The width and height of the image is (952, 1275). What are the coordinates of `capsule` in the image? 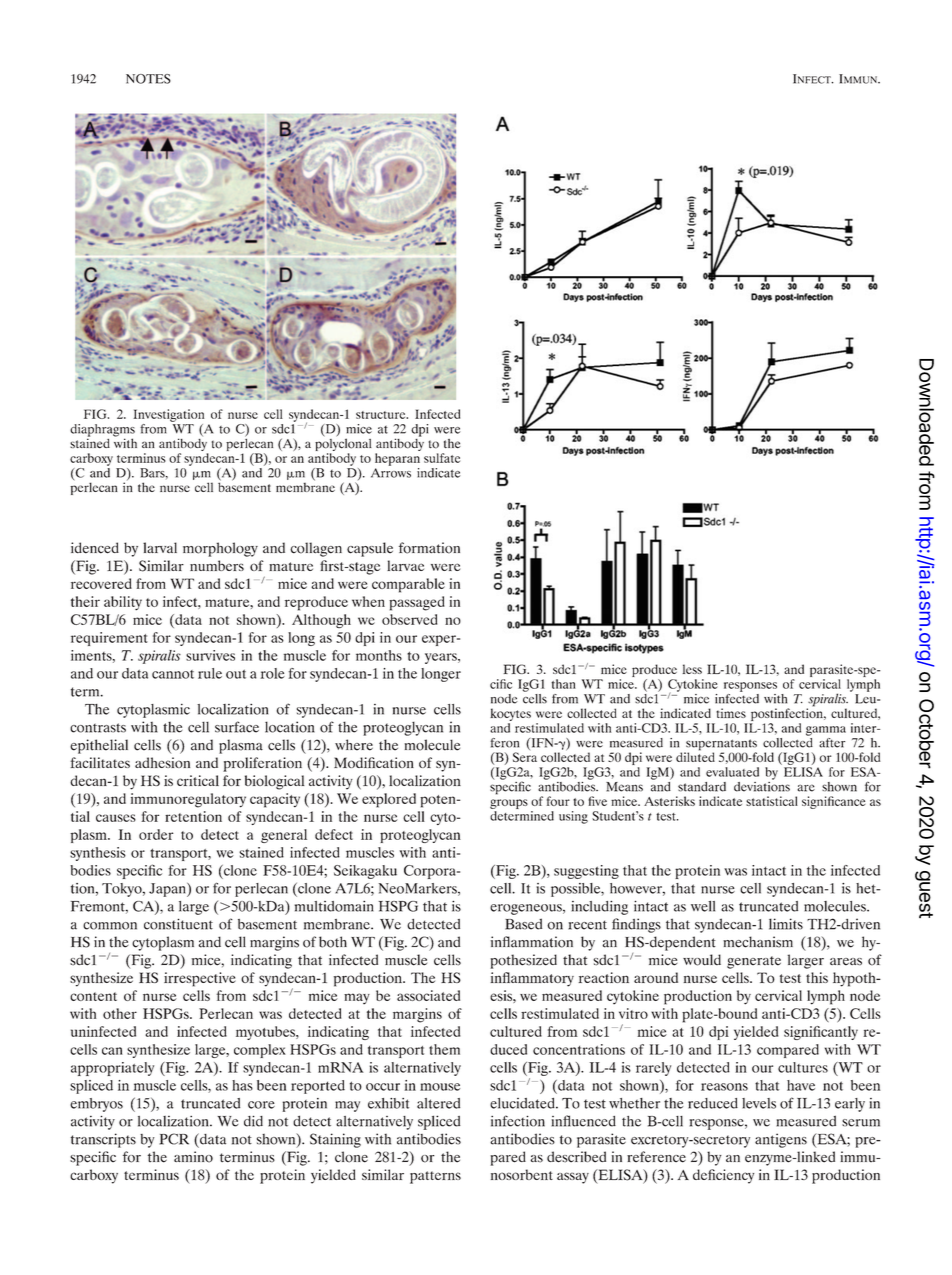 It's located at (370, 549).
